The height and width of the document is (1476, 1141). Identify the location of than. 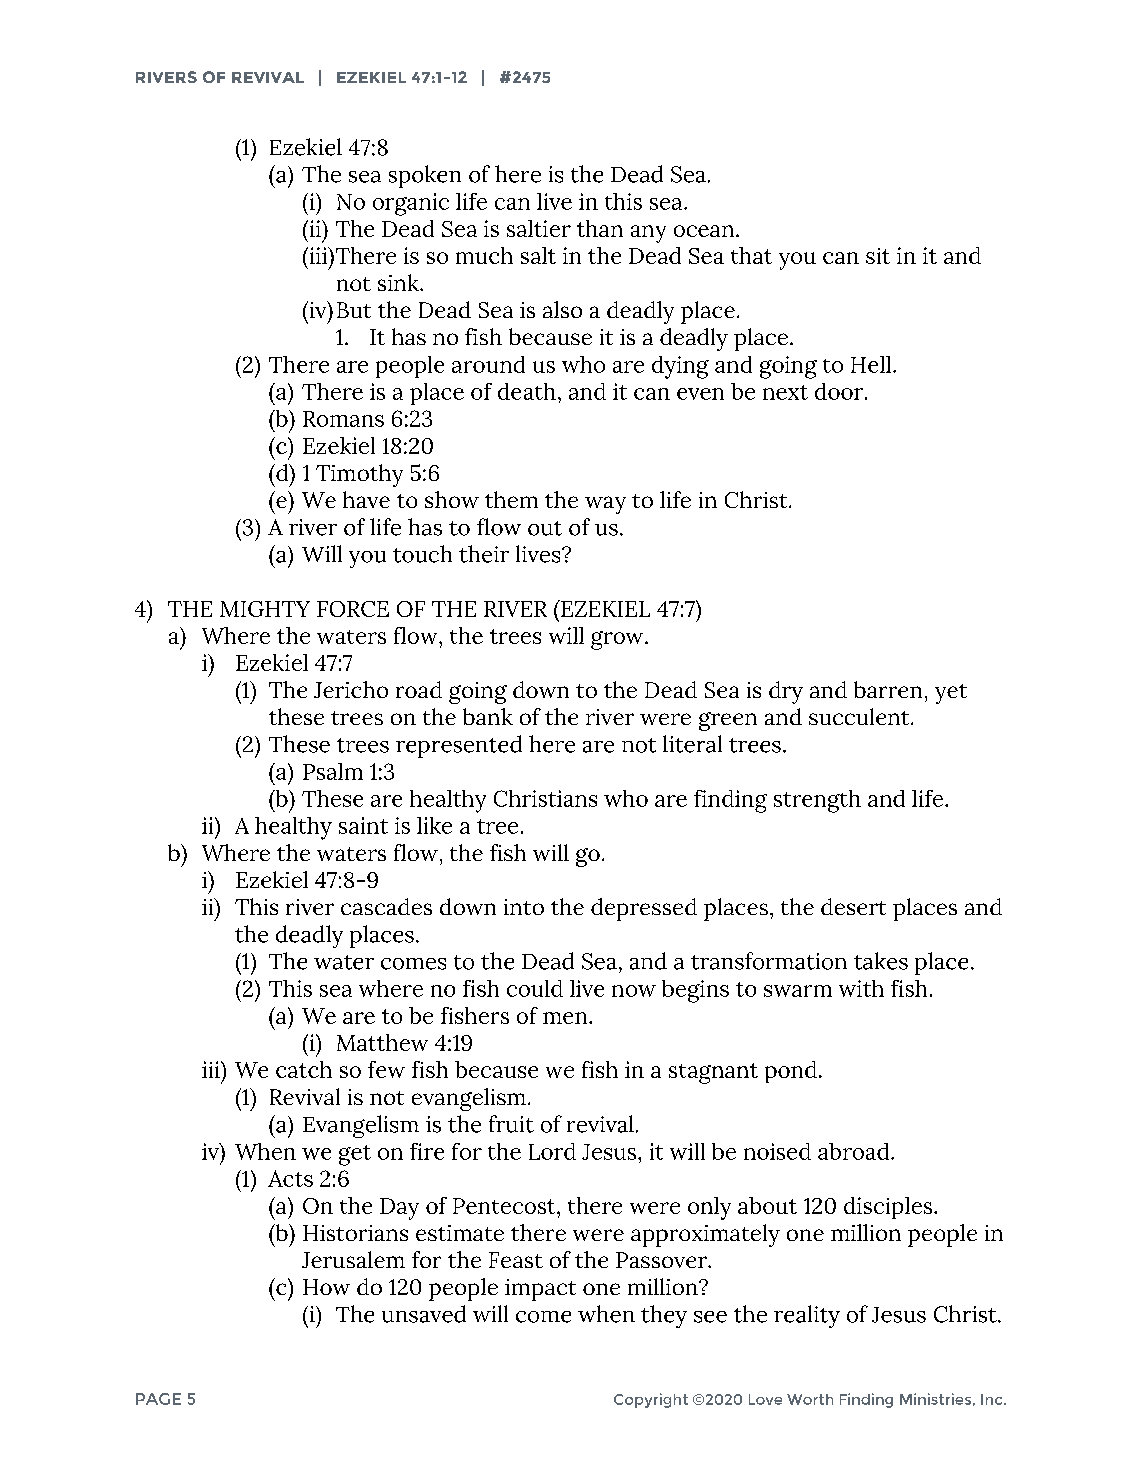
(600, 228).
